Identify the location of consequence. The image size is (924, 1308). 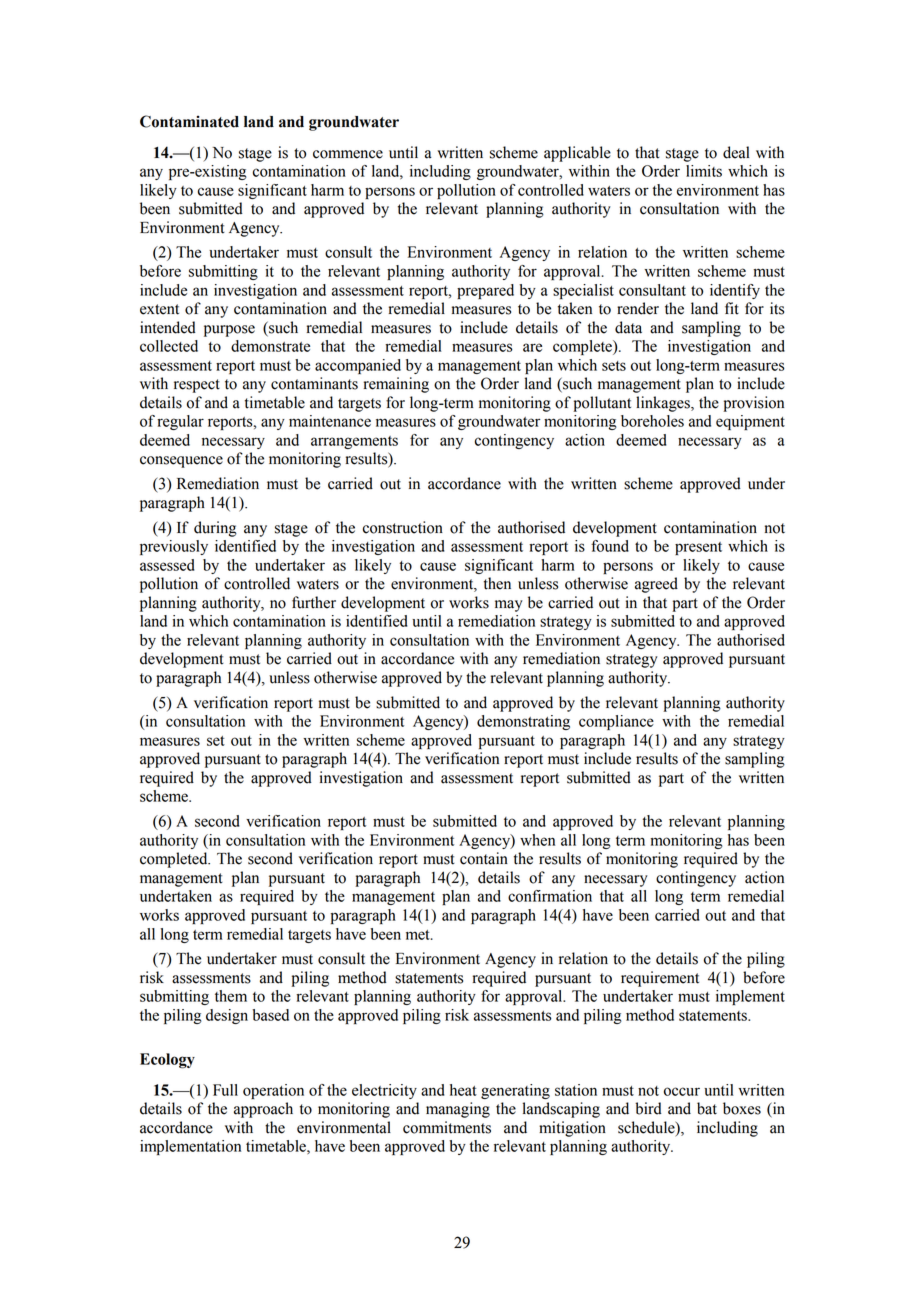
(181, 462).
